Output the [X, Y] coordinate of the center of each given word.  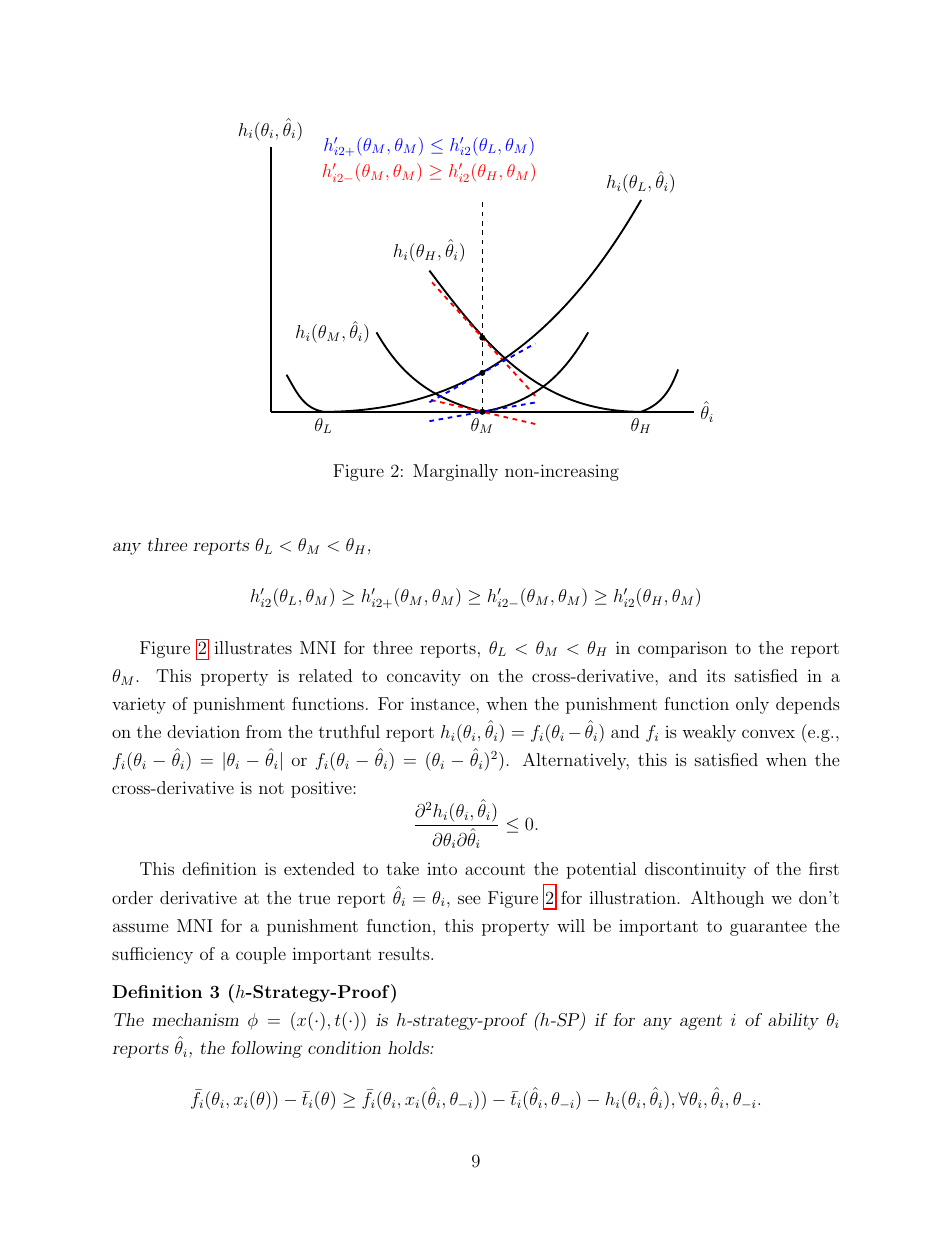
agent [701, 1022]
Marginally [455, 472]
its [716, 675]
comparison [682, 649]
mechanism [195, 1019]
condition [344, 1047]
